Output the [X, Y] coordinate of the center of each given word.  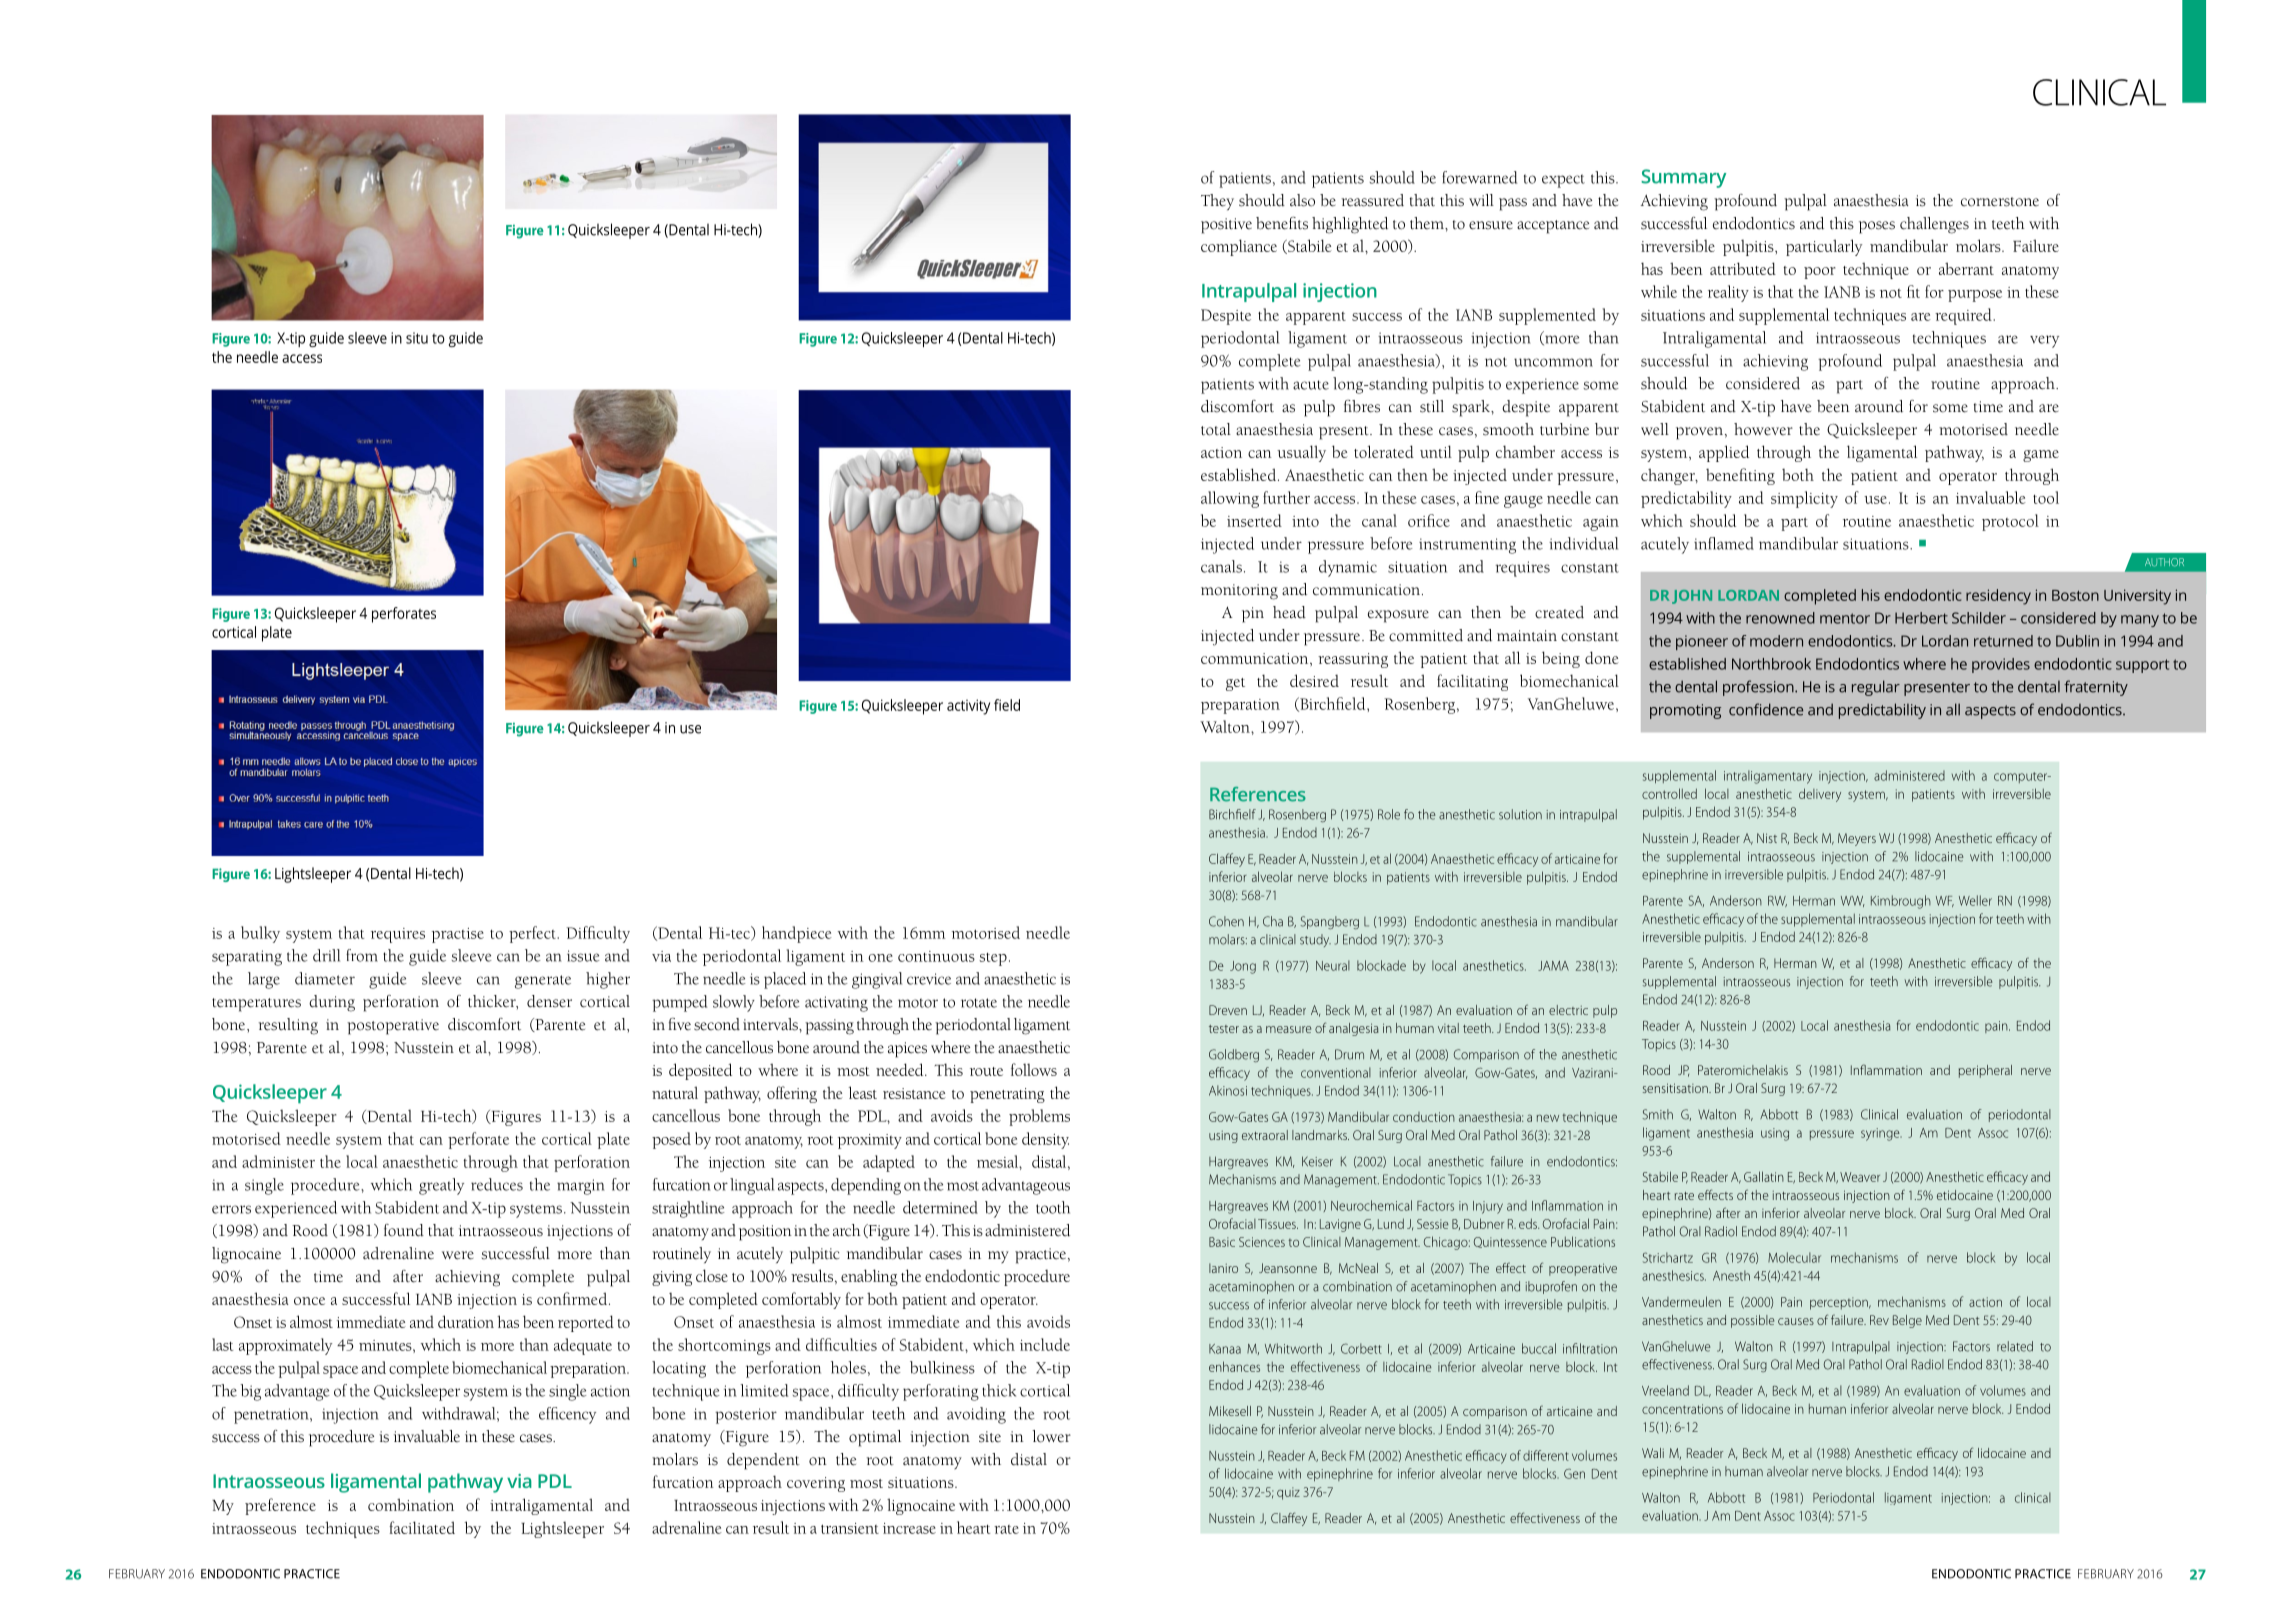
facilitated [422, 1527]
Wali [1653, 1453]
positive [1226, 226]
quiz [1288, 1493]
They [1217, 202]
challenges [1934, 225]
